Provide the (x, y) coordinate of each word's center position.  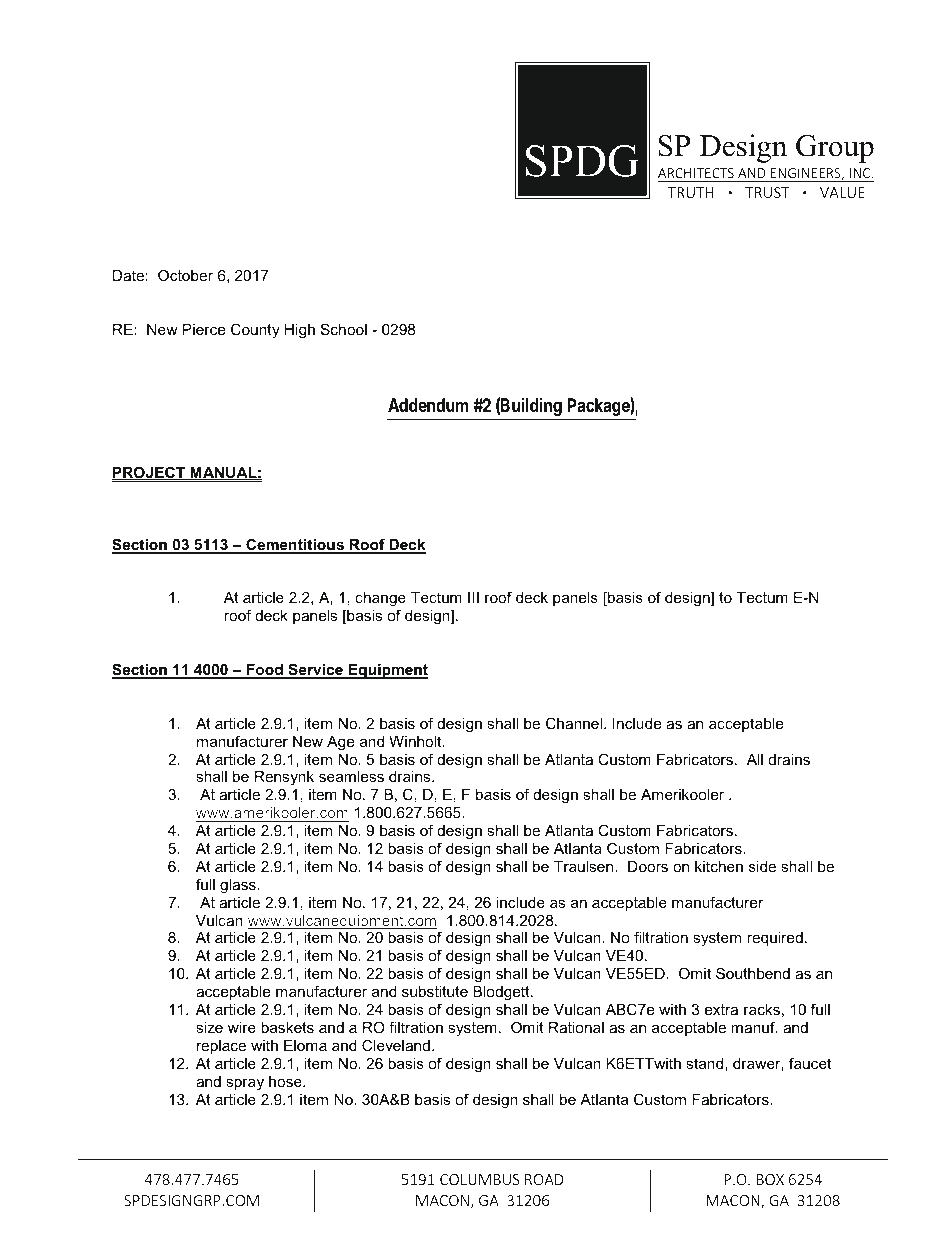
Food (265, 671)
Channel (575, 723)
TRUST (767, 192)
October (185, 275)
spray (245, 1085)
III (473, 597)
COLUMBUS (480, 1179)
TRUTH (691, 192)
